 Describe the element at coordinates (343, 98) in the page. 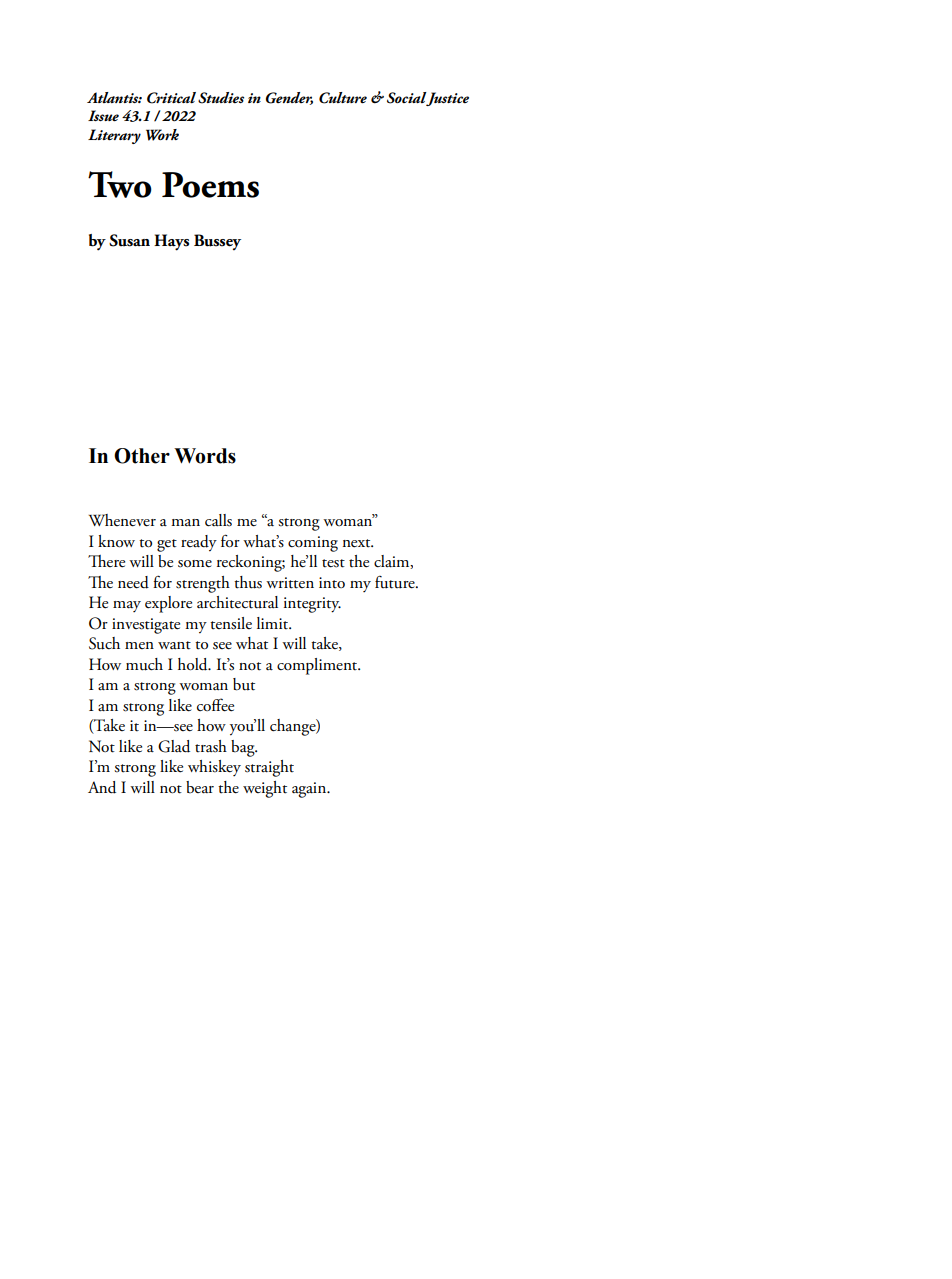

I see `Culture` at that location.
